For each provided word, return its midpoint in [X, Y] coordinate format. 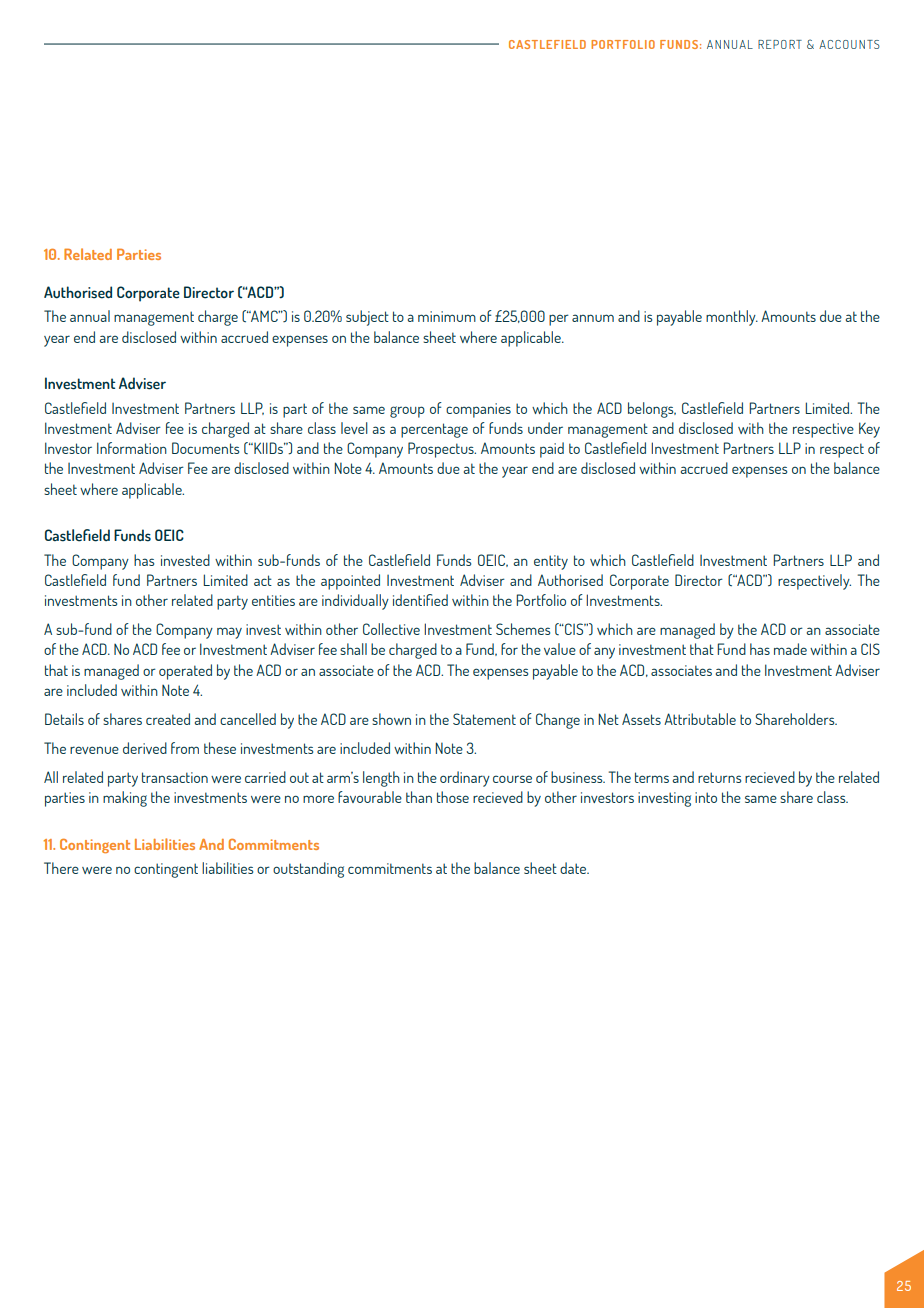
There [61, 868]
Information [132, 448]
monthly [732, 318]
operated [185, 672]
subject [367, 318]
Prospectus [442, 450]
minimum [447, 316]
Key [869, 430]
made [790, 649]
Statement [484, 719]
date [574, 868]
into [706, 797]
